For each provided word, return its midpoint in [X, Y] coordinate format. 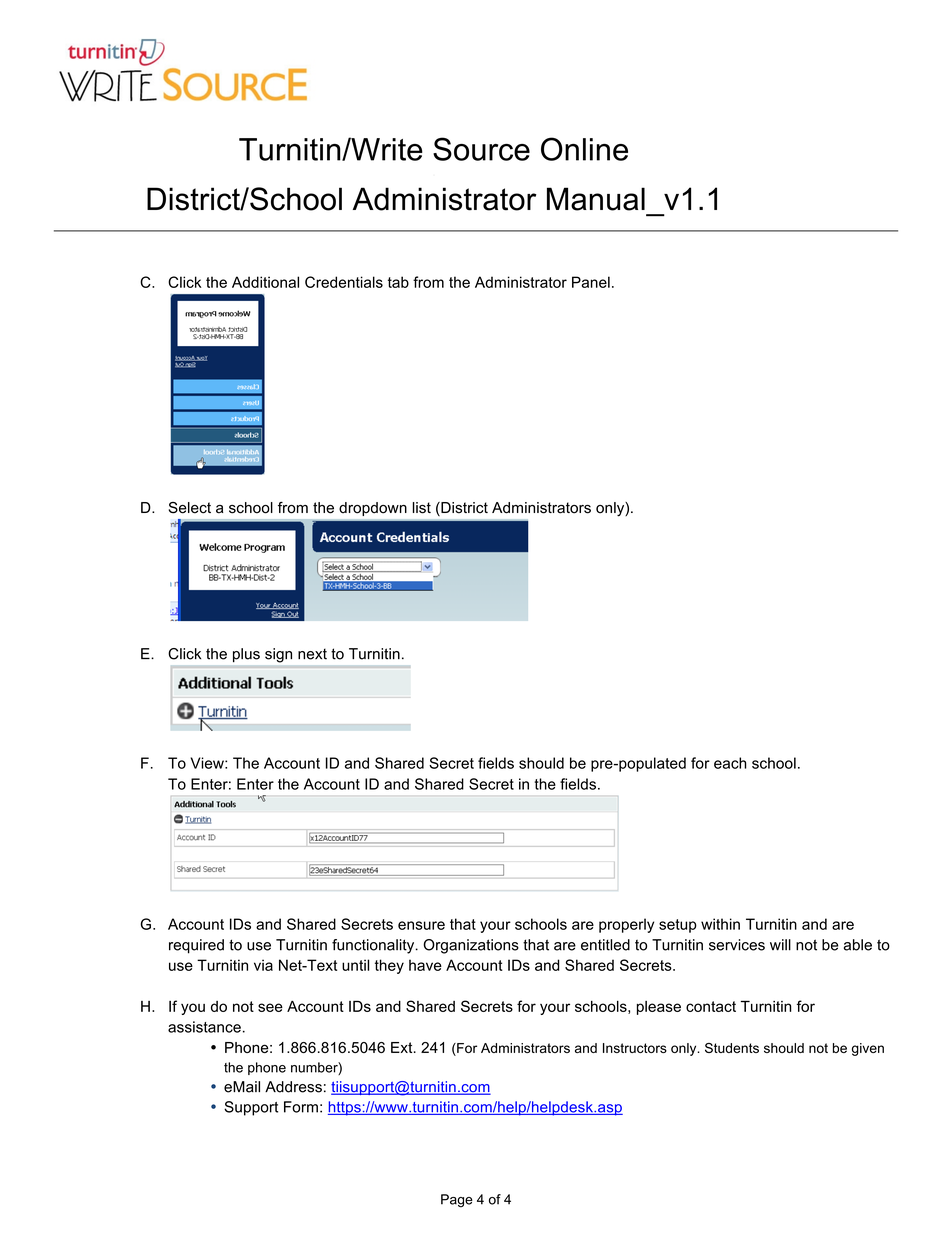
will [780, 945]
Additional [265, 282]
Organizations [471, 946]
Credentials [344, 282]
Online [584, 149]
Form [301, 1107]
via [263, 965]
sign [278, 655]
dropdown [373, 509]
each [730, 763]
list [422, 508]
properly [626, 925]
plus [246, 655]
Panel [591, 282]
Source [481, 149]
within [720, 924]
